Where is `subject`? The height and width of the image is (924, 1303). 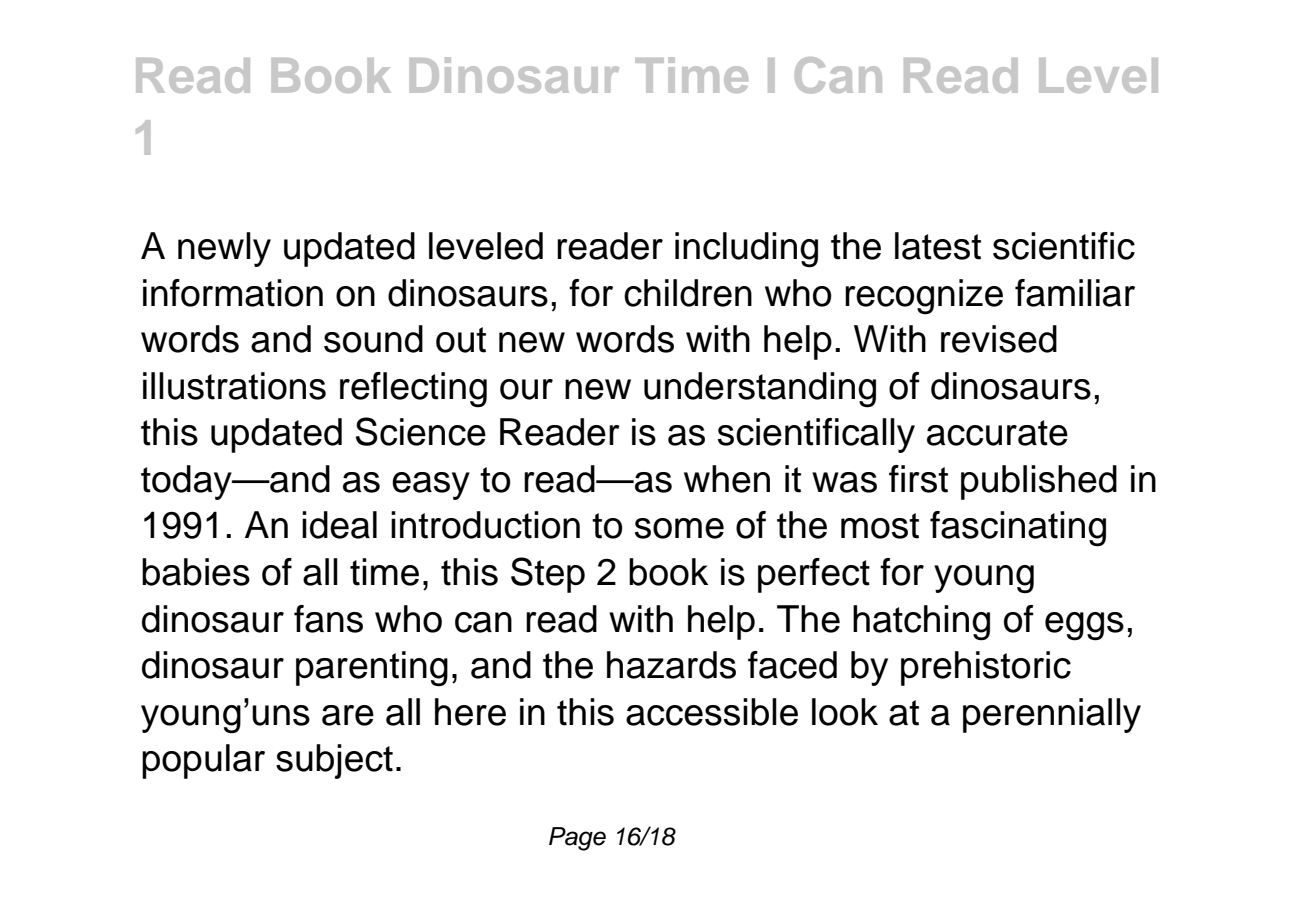 subject is located at coordinates (334, 761).
